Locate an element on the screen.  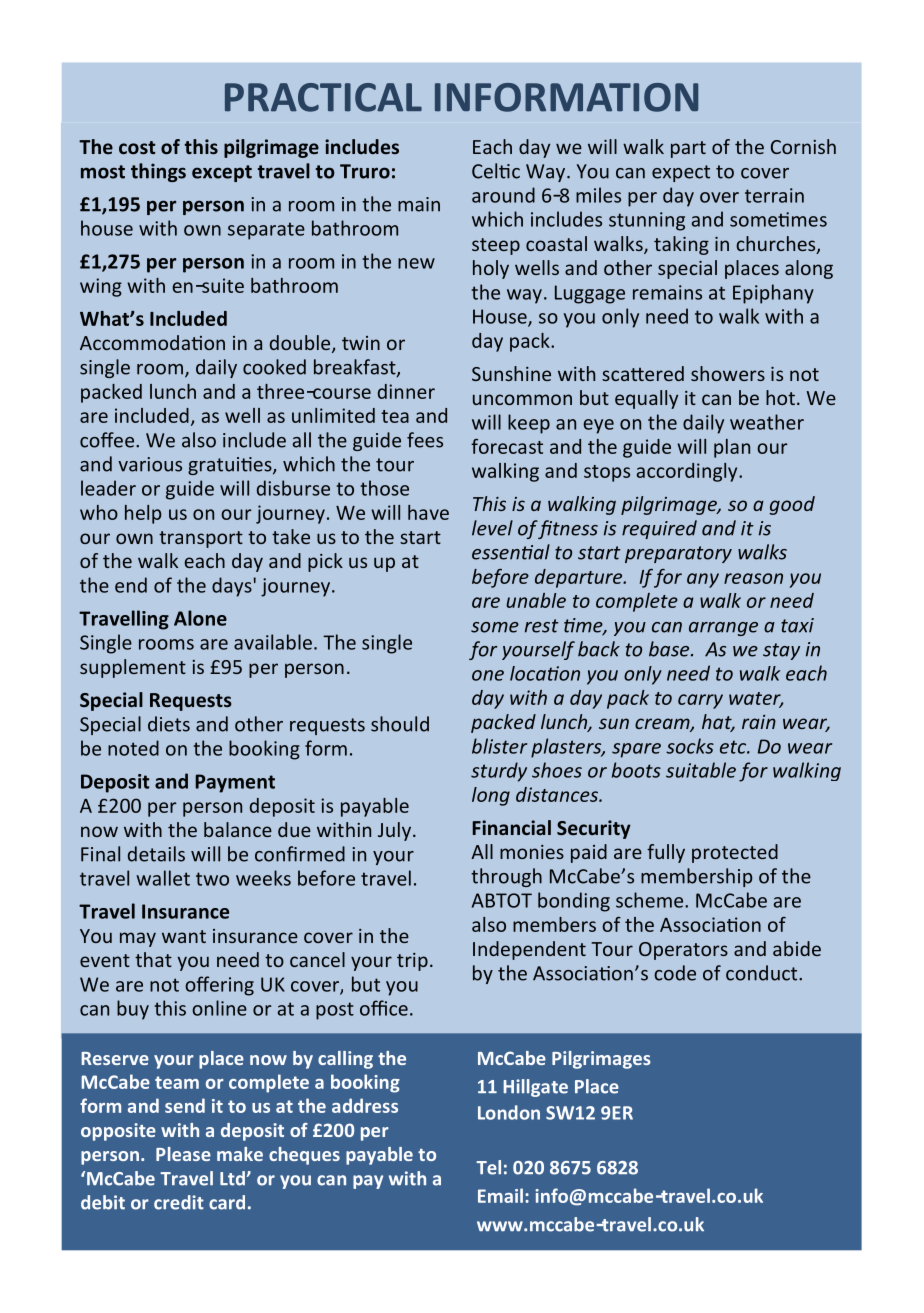
Email is located at coordinates (500, 1195).
